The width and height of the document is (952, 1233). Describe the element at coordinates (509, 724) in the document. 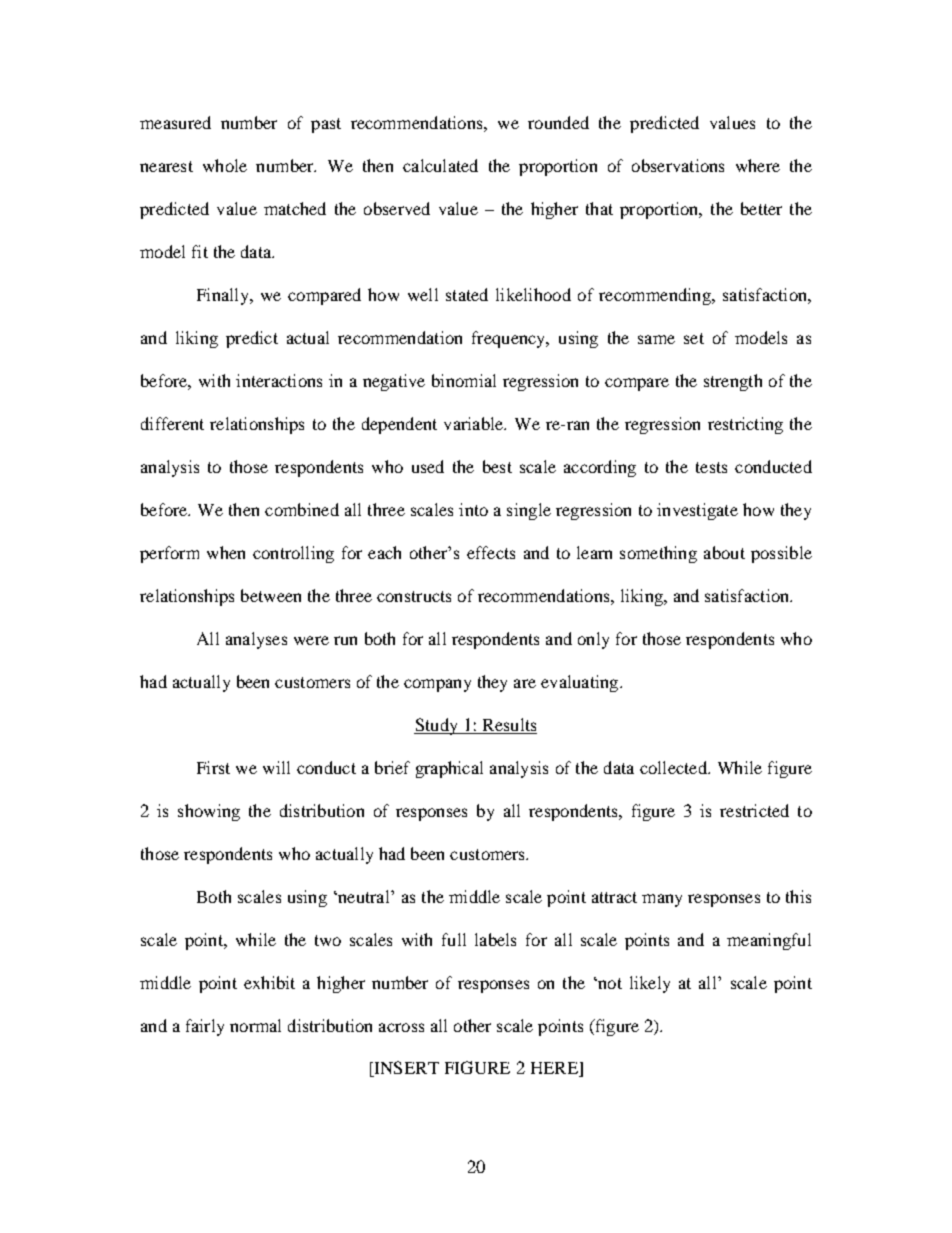

I see `Results` at that location.
